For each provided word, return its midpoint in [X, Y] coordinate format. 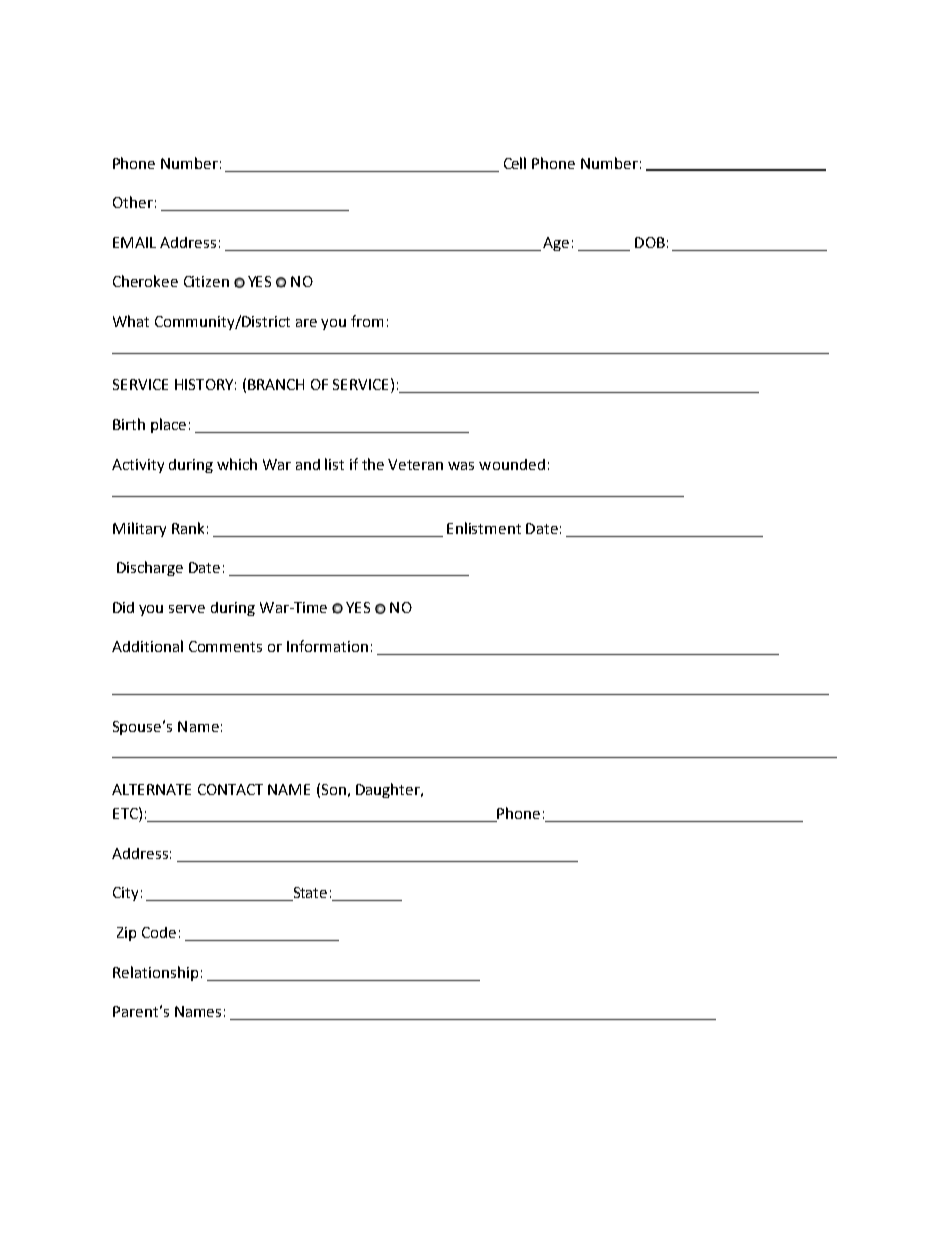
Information [327, 646]
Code [159, 932]
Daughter [389, 790]
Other [133, 202]
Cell [515, 163]
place [168, 425]
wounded [512, 464]
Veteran [415, 464]
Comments [225, 646]
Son [334, 789]
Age [556, 244]
